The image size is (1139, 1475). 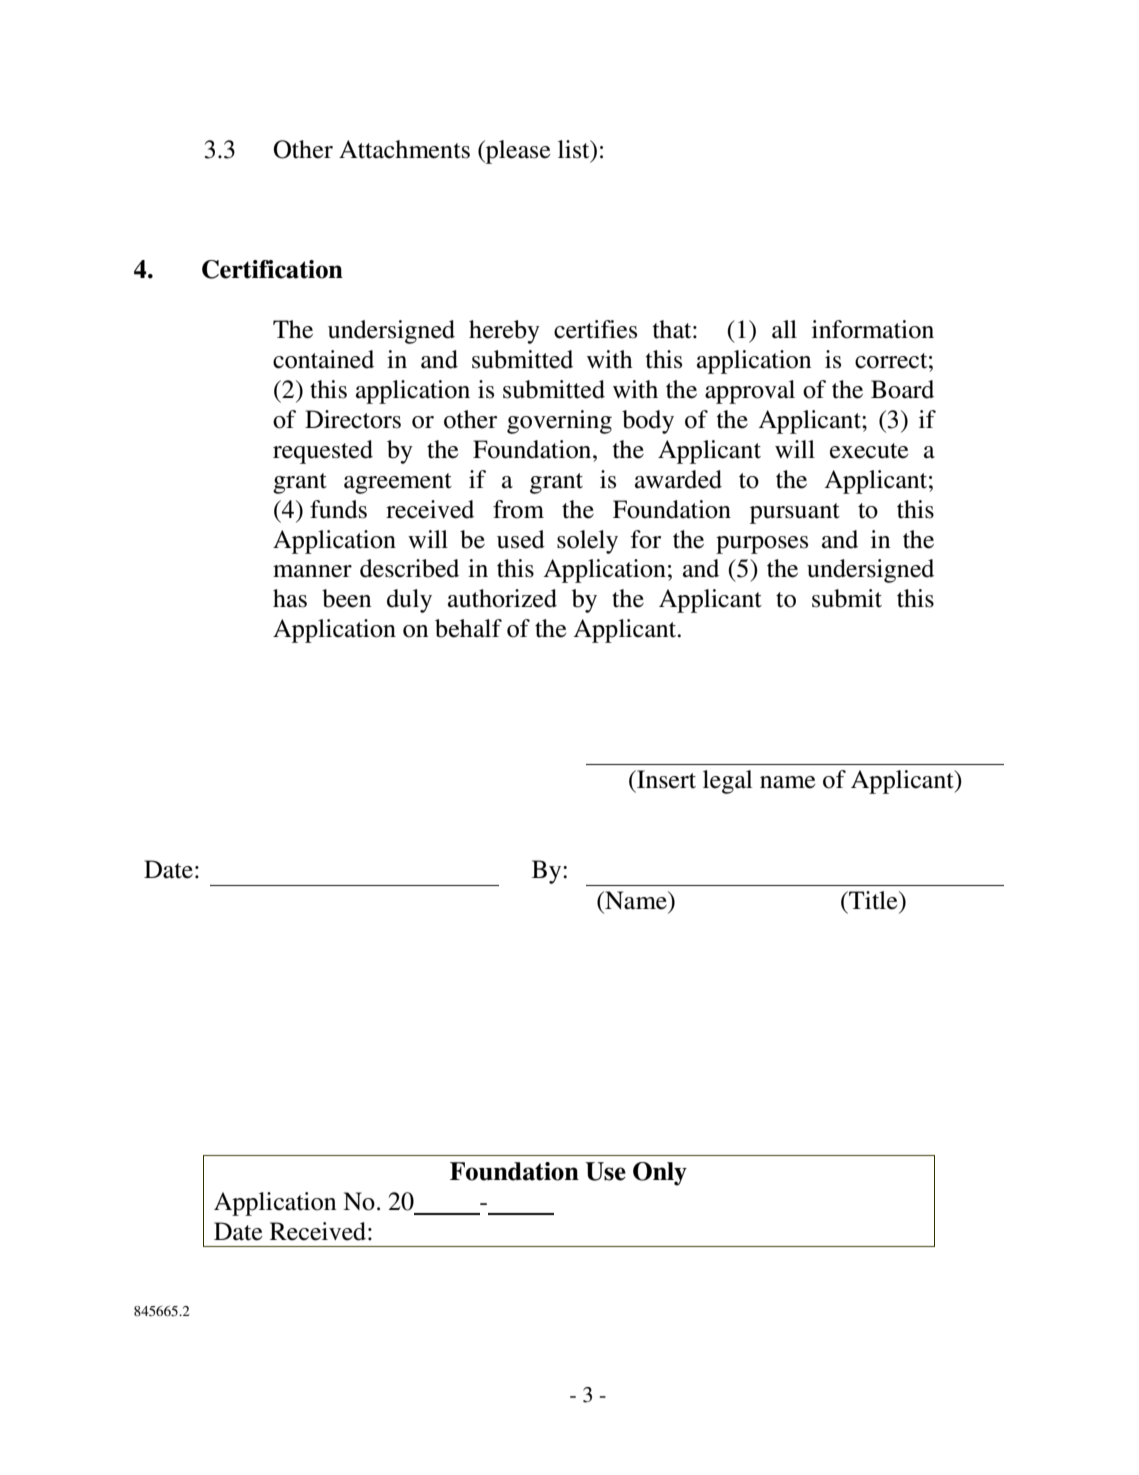 I want to click on Title, so click(x=873, y=900).
